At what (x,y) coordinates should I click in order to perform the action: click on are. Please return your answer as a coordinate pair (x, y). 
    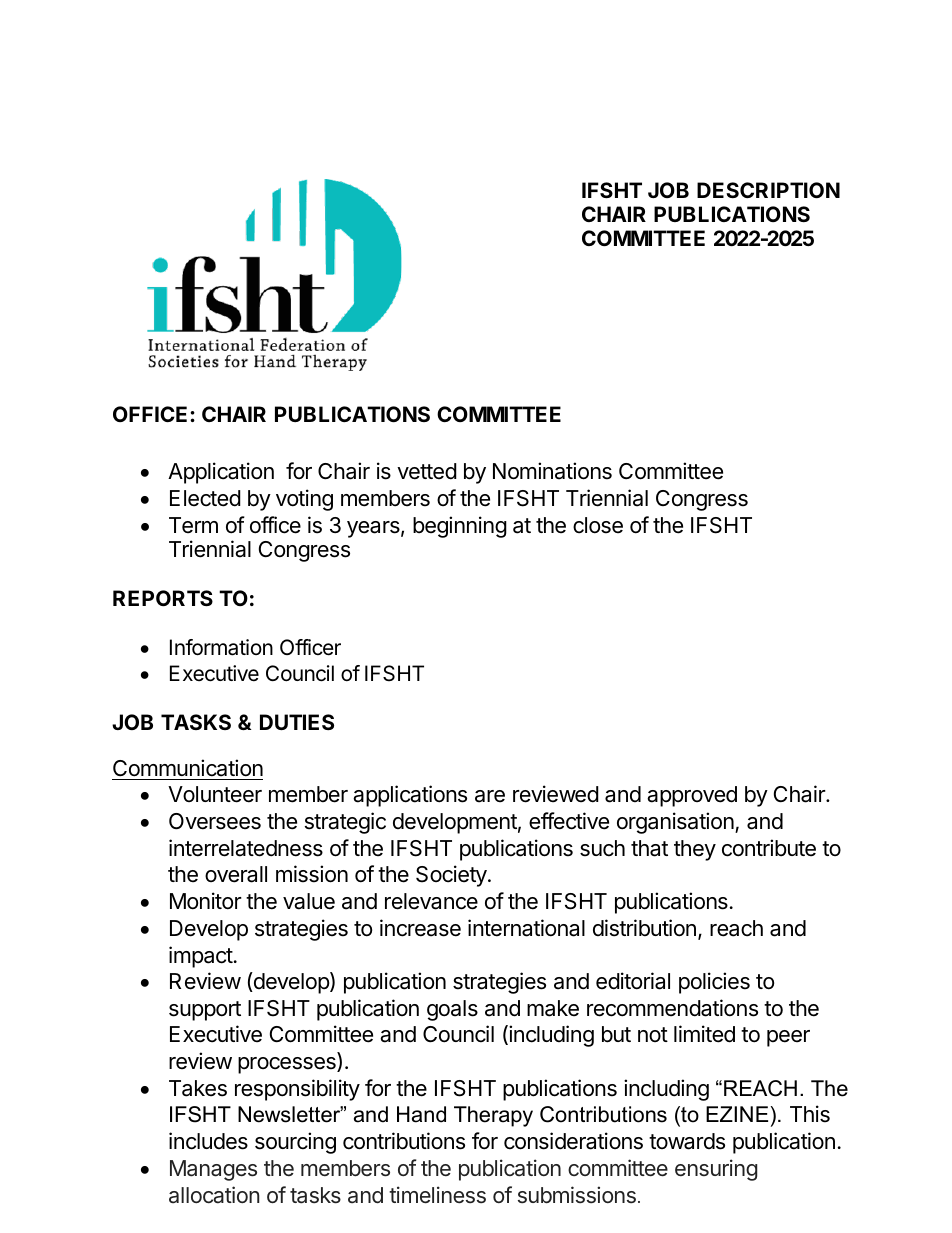
    Looking at the image, I should click on (490, 796).
